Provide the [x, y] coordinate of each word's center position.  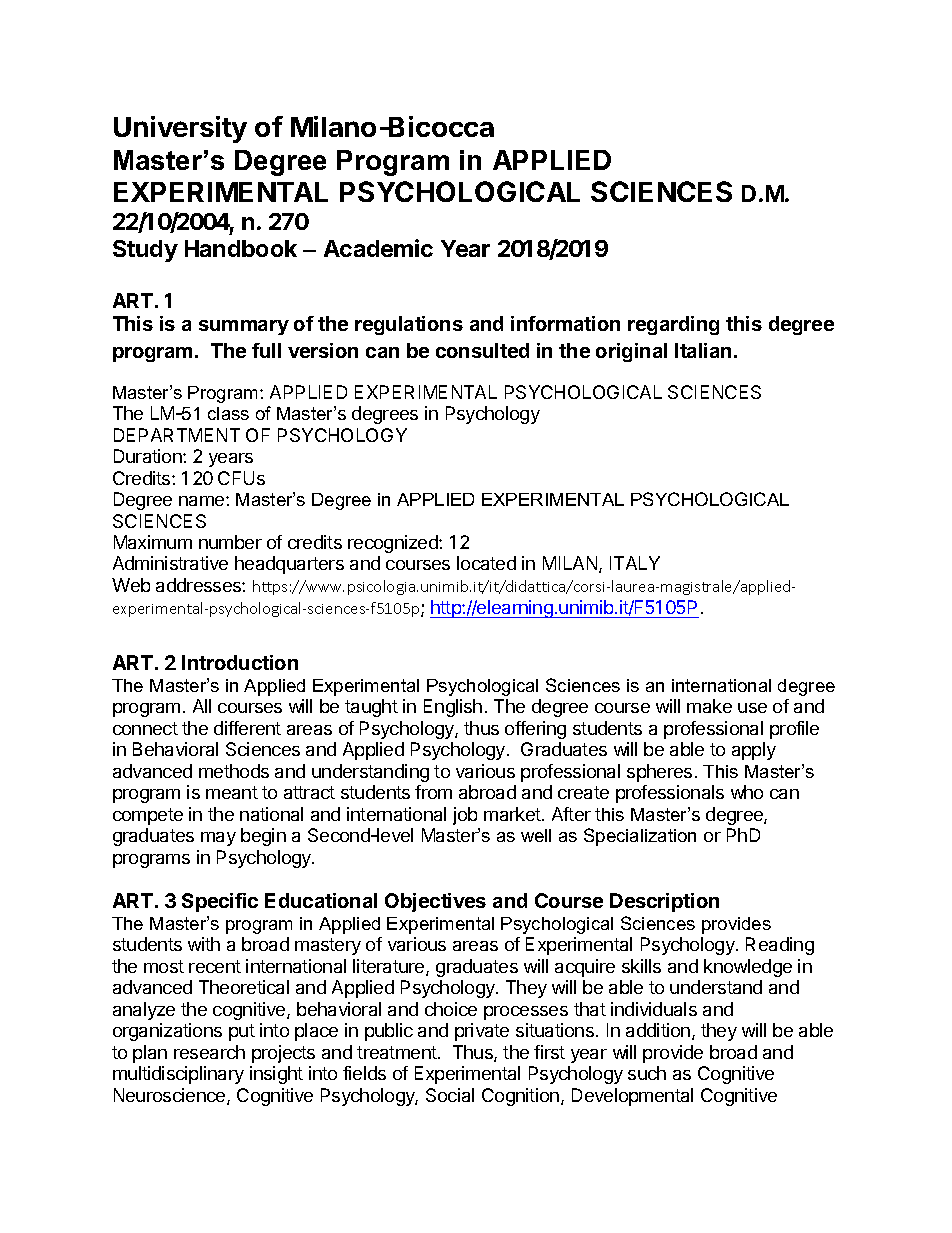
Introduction [240, 662]
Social [450, 1095]
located [486, 563]
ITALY [635, 563]
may [218, 839]
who [747, 792]
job [465, 816]
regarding [673, 325]
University [180, 129]
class [228, 413]
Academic [378, 248]
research [209, 1052]
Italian [703, 350]
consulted [482, 350]
